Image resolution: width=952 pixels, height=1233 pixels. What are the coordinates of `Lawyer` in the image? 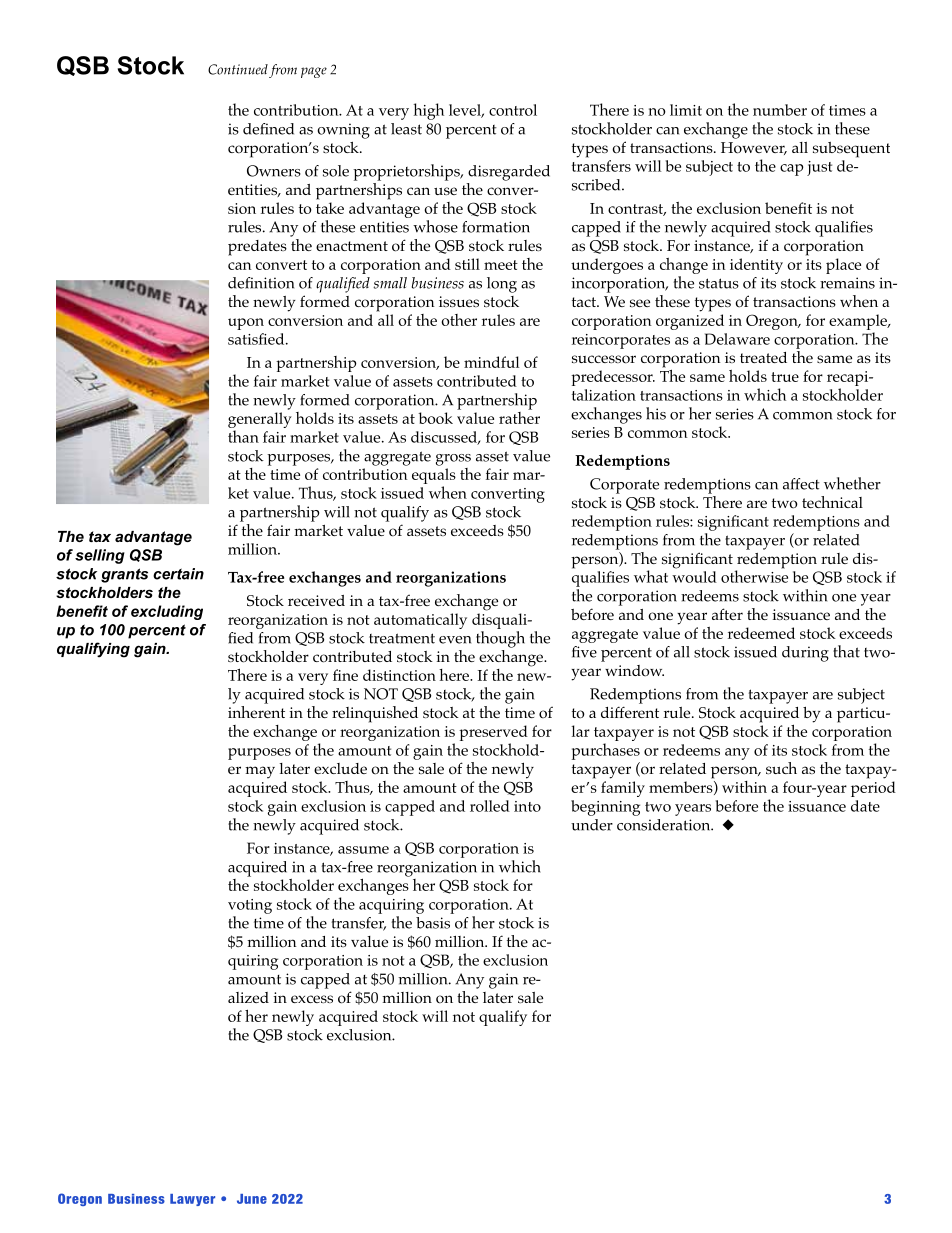 It's located at (192, 1200).
